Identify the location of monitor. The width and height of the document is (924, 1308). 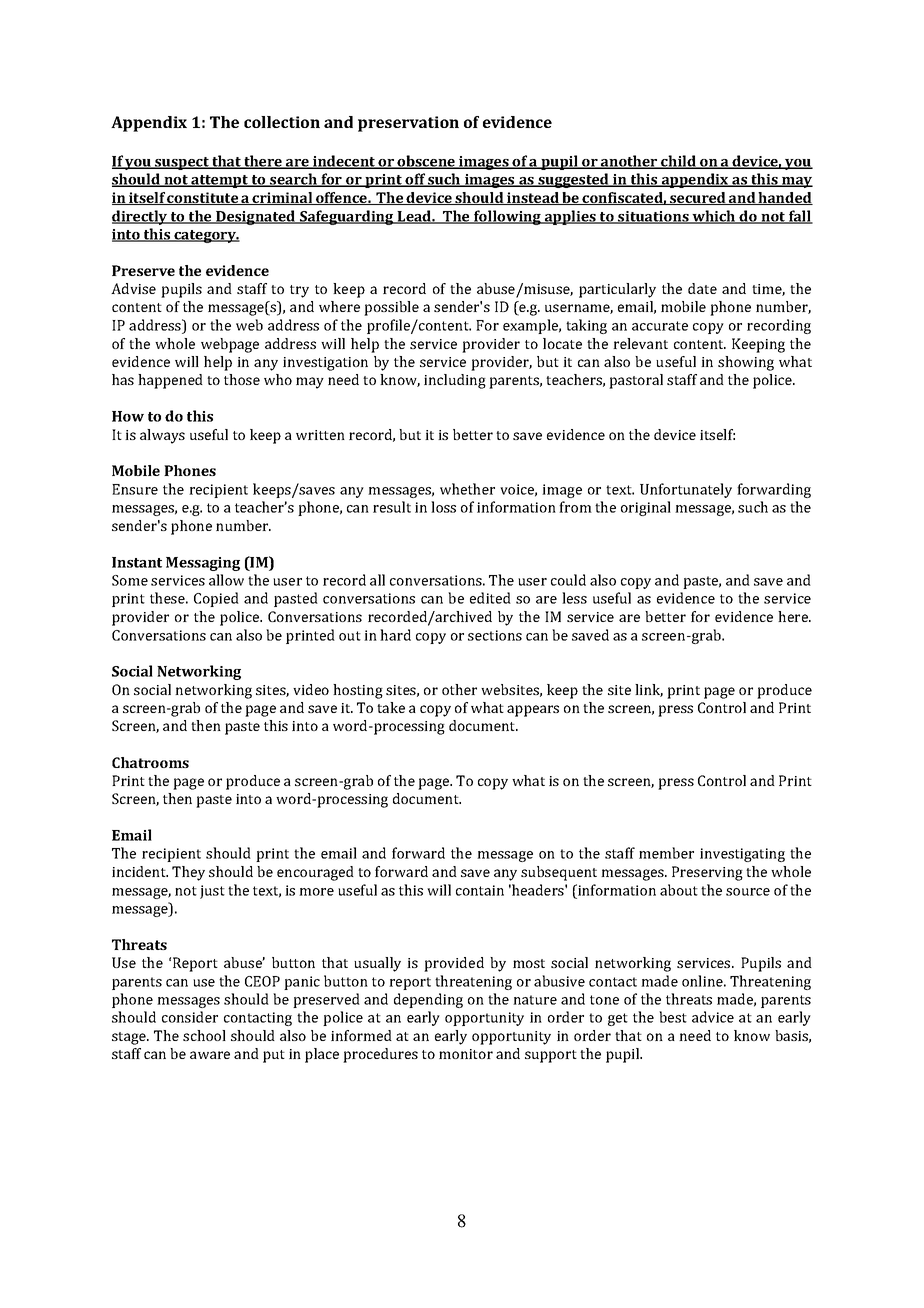
(466, 1054).
